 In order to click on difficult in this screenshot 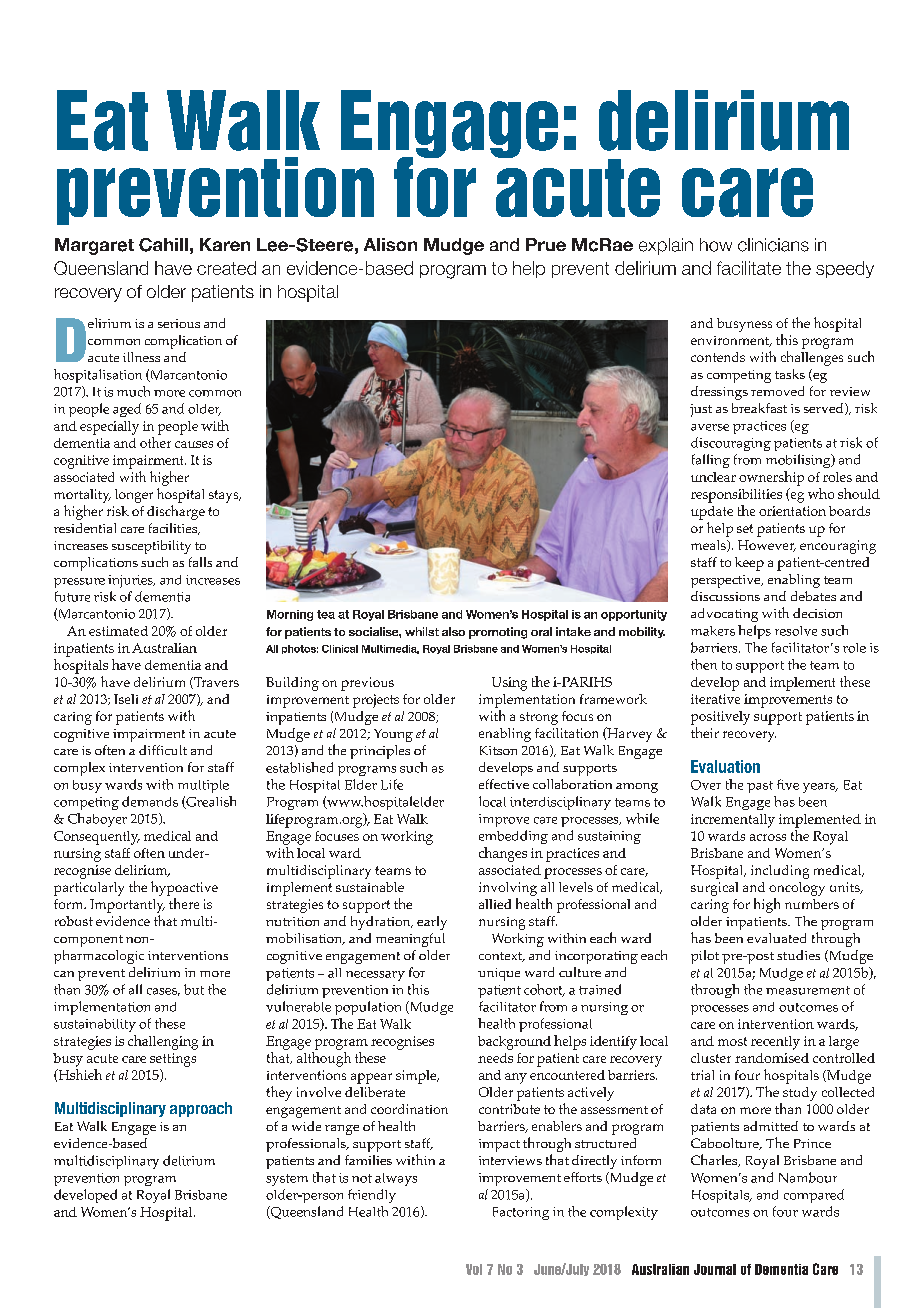, I will do `click(163, 750)`.
